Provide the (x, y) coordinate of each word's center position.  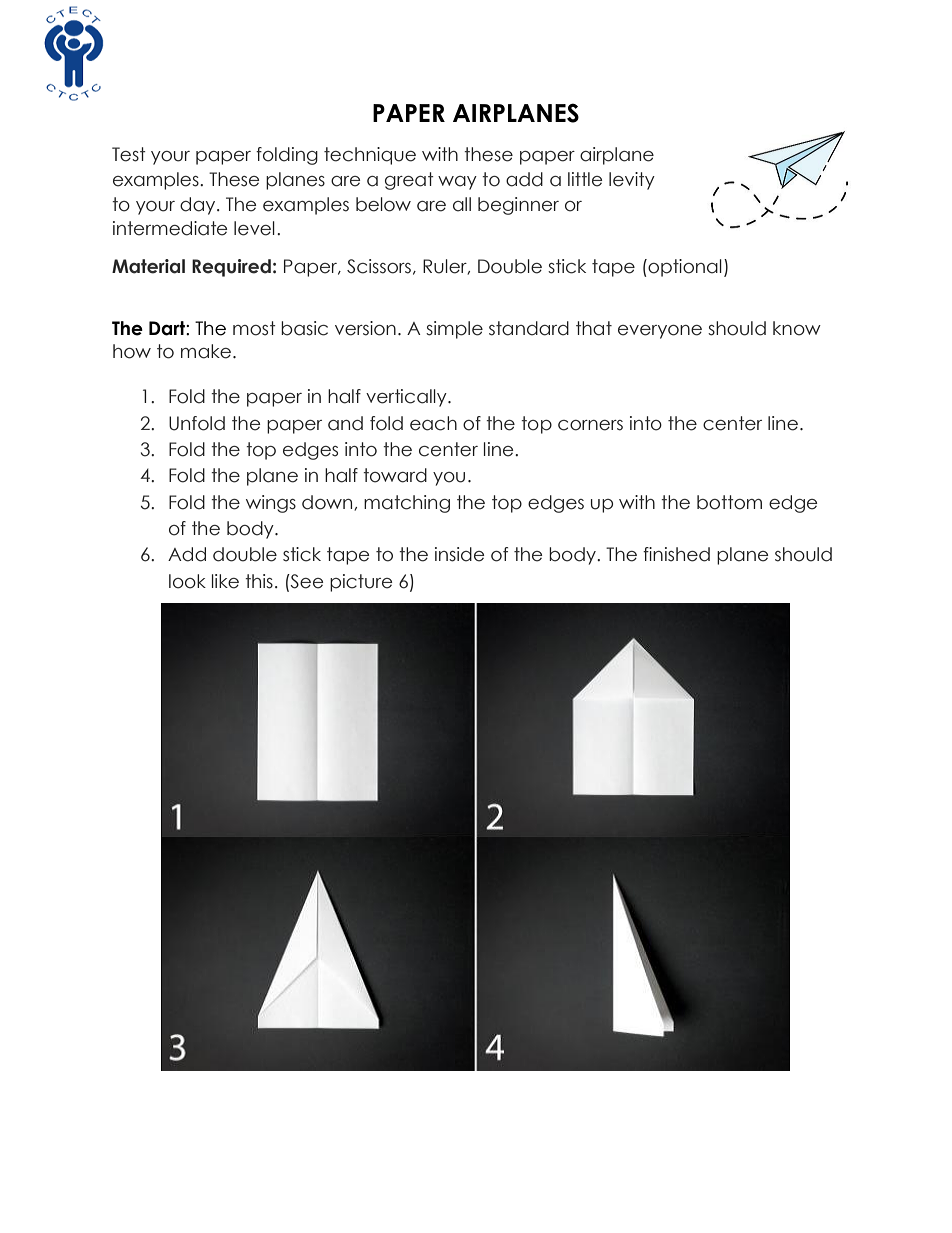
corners (590, 425)
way (457, 183)
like (225, 581)
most (254, 328)
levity (632, 181)
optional (684, 268)
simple (454, 330)
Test (129, 154)
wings (271, 504)
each (433, 423)
